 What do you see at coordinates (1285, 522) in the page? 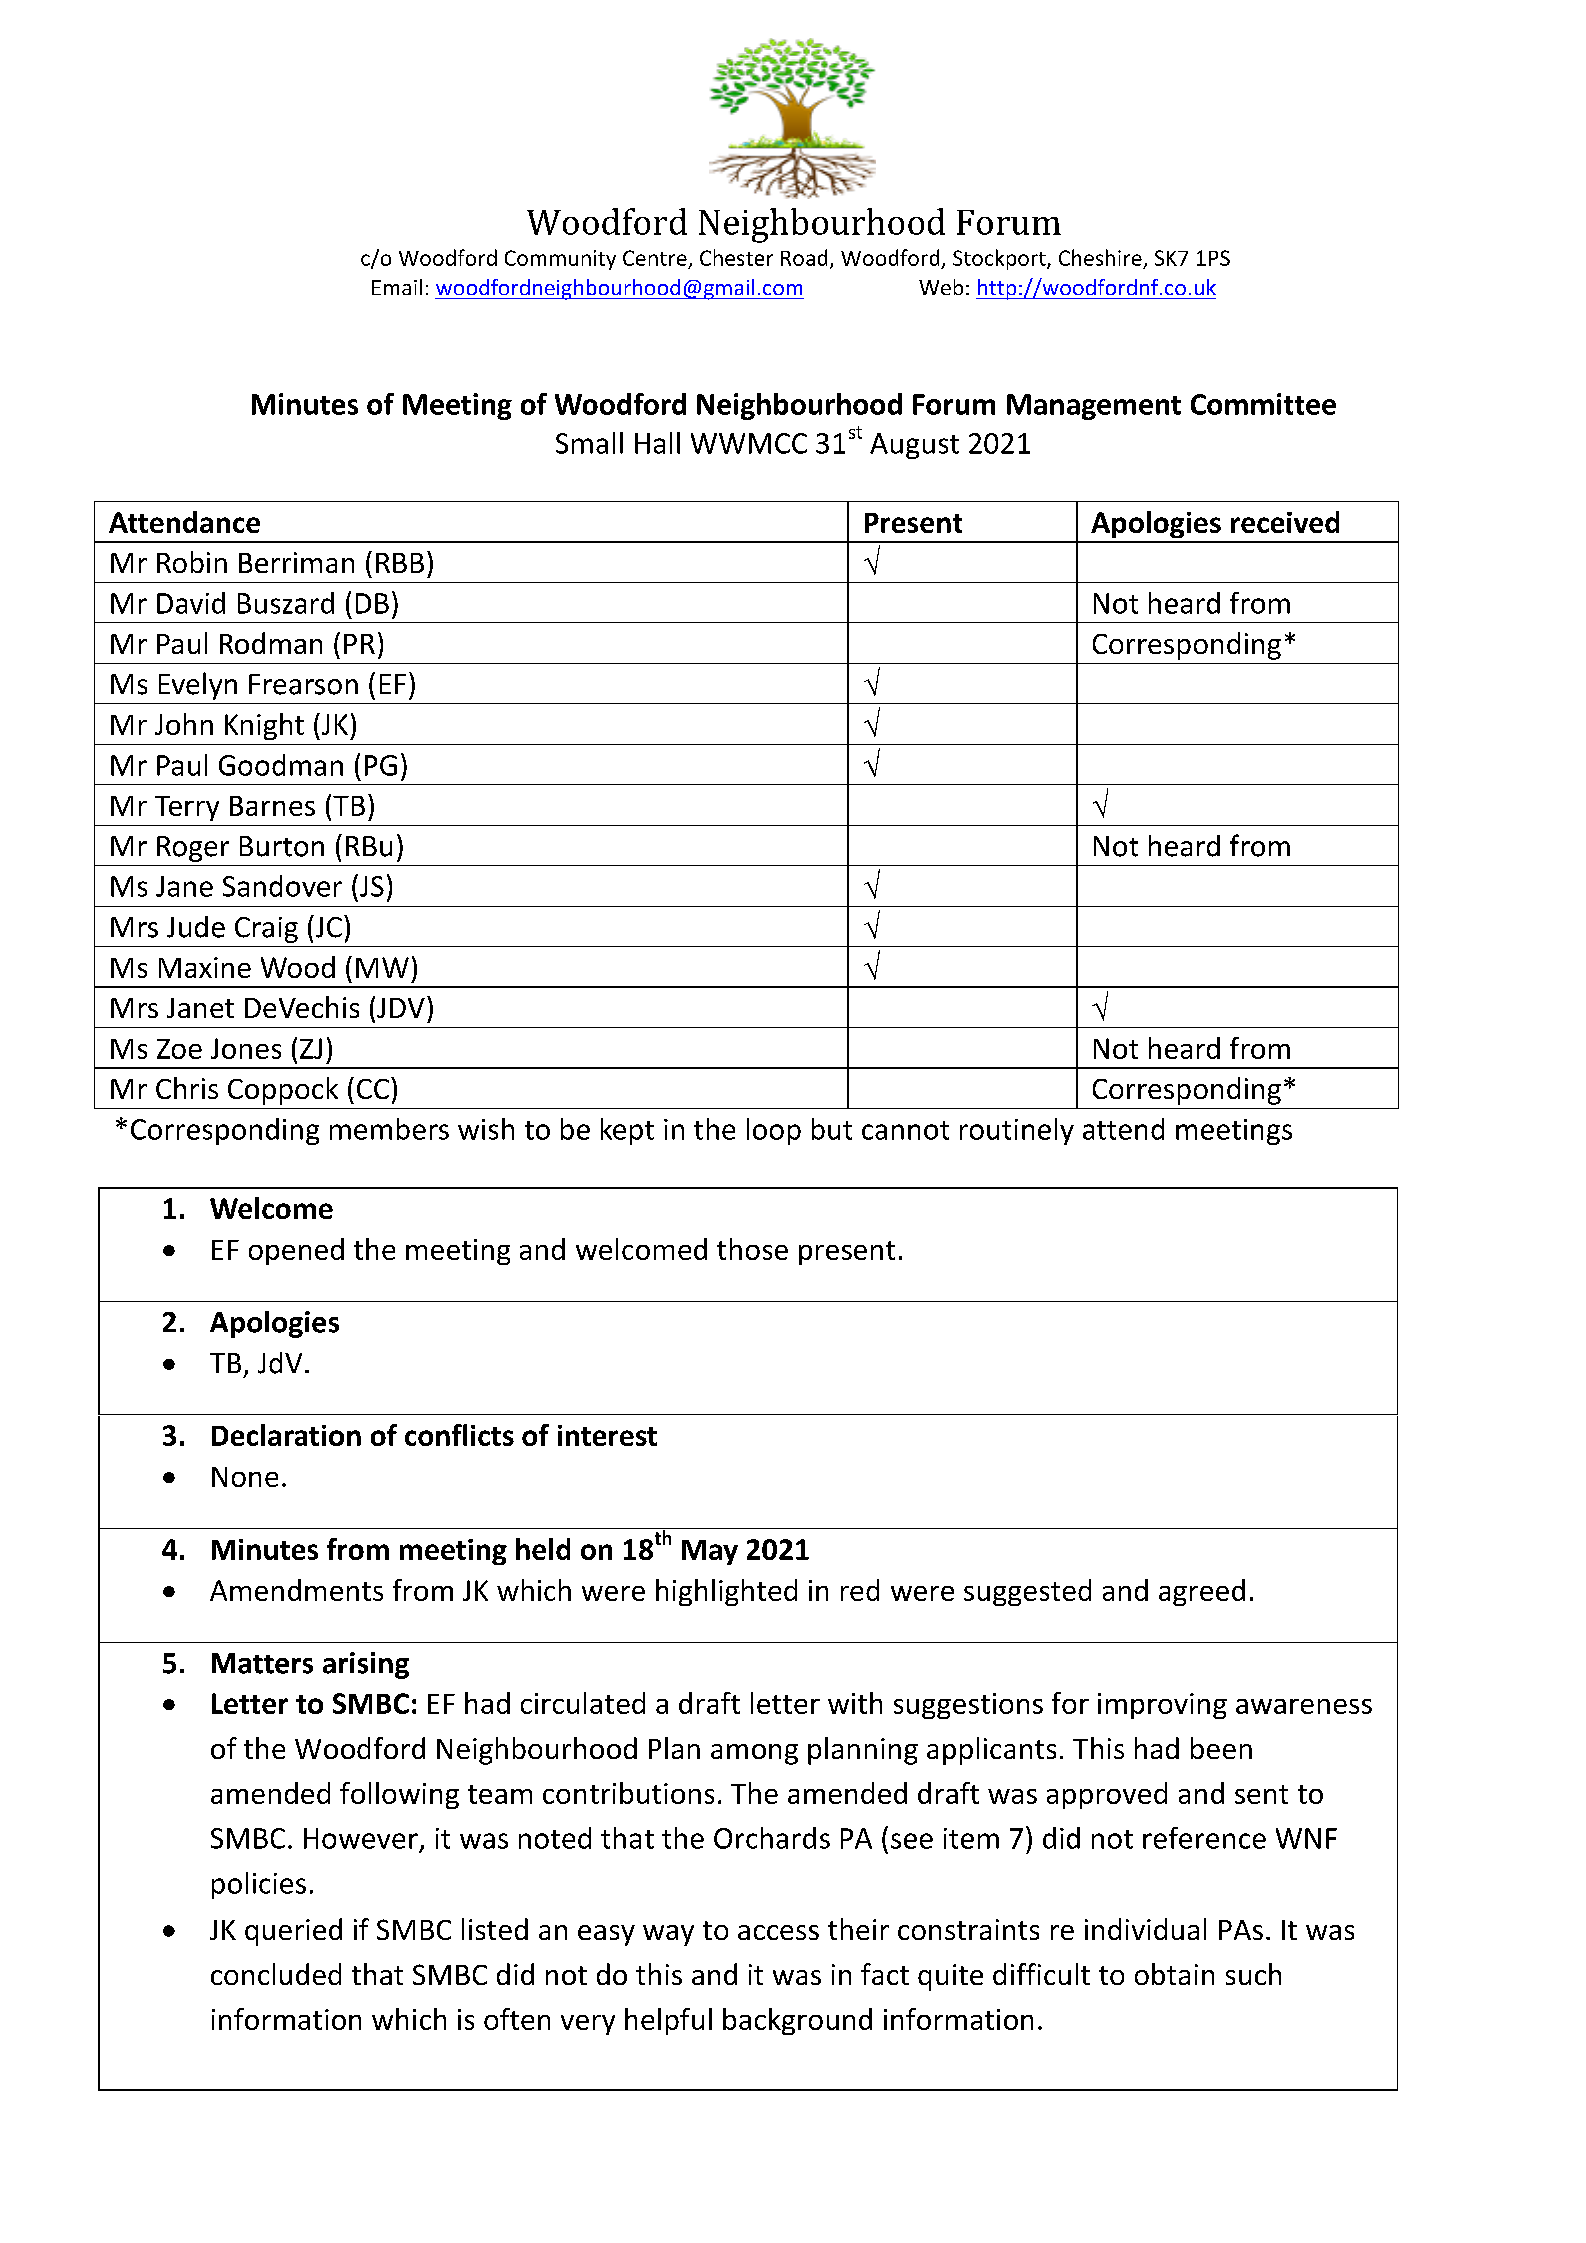
I see `received` at bounding box center [1285, 522].
